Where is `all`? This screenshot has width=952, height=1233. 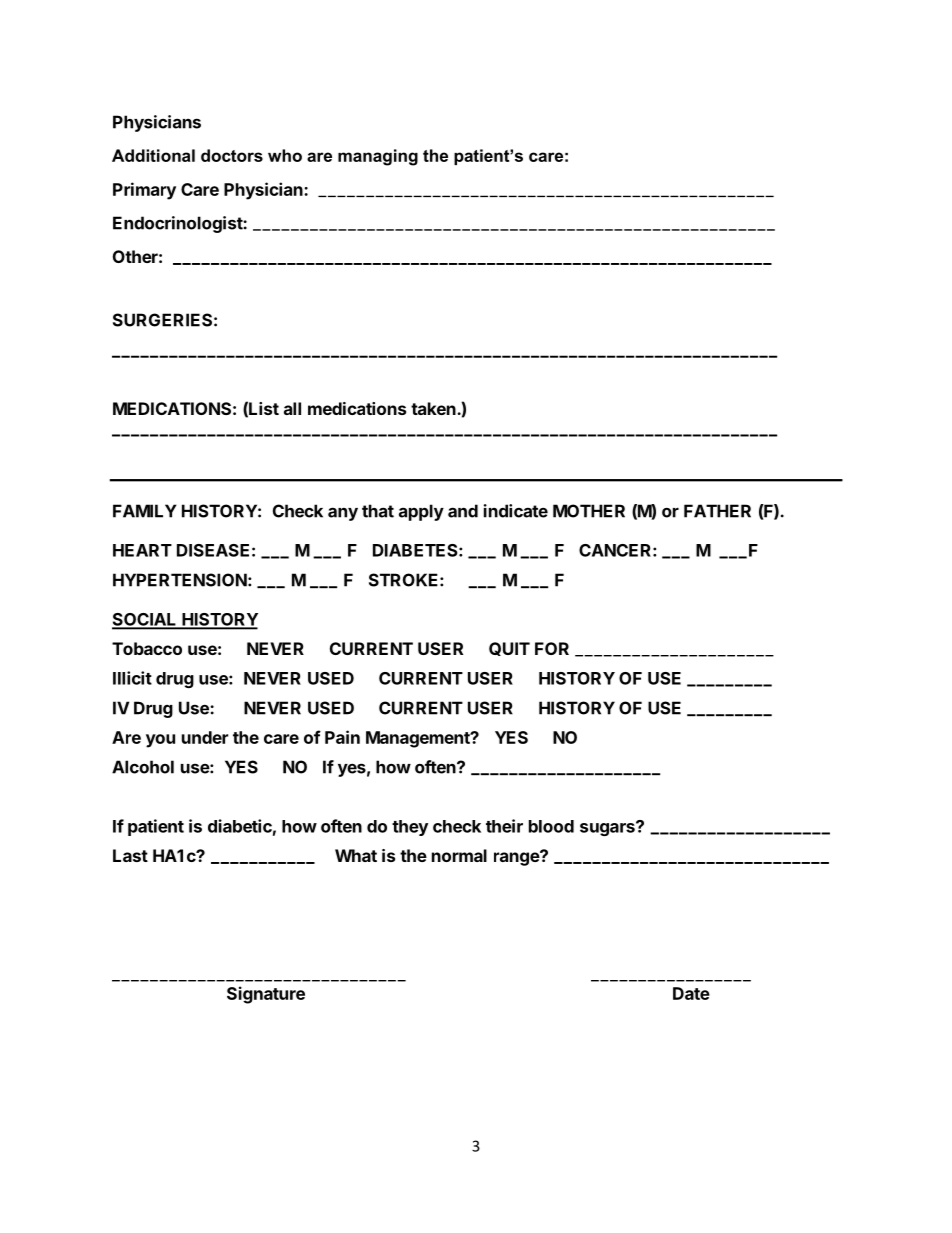
all is located at coordinates (292, 408).
